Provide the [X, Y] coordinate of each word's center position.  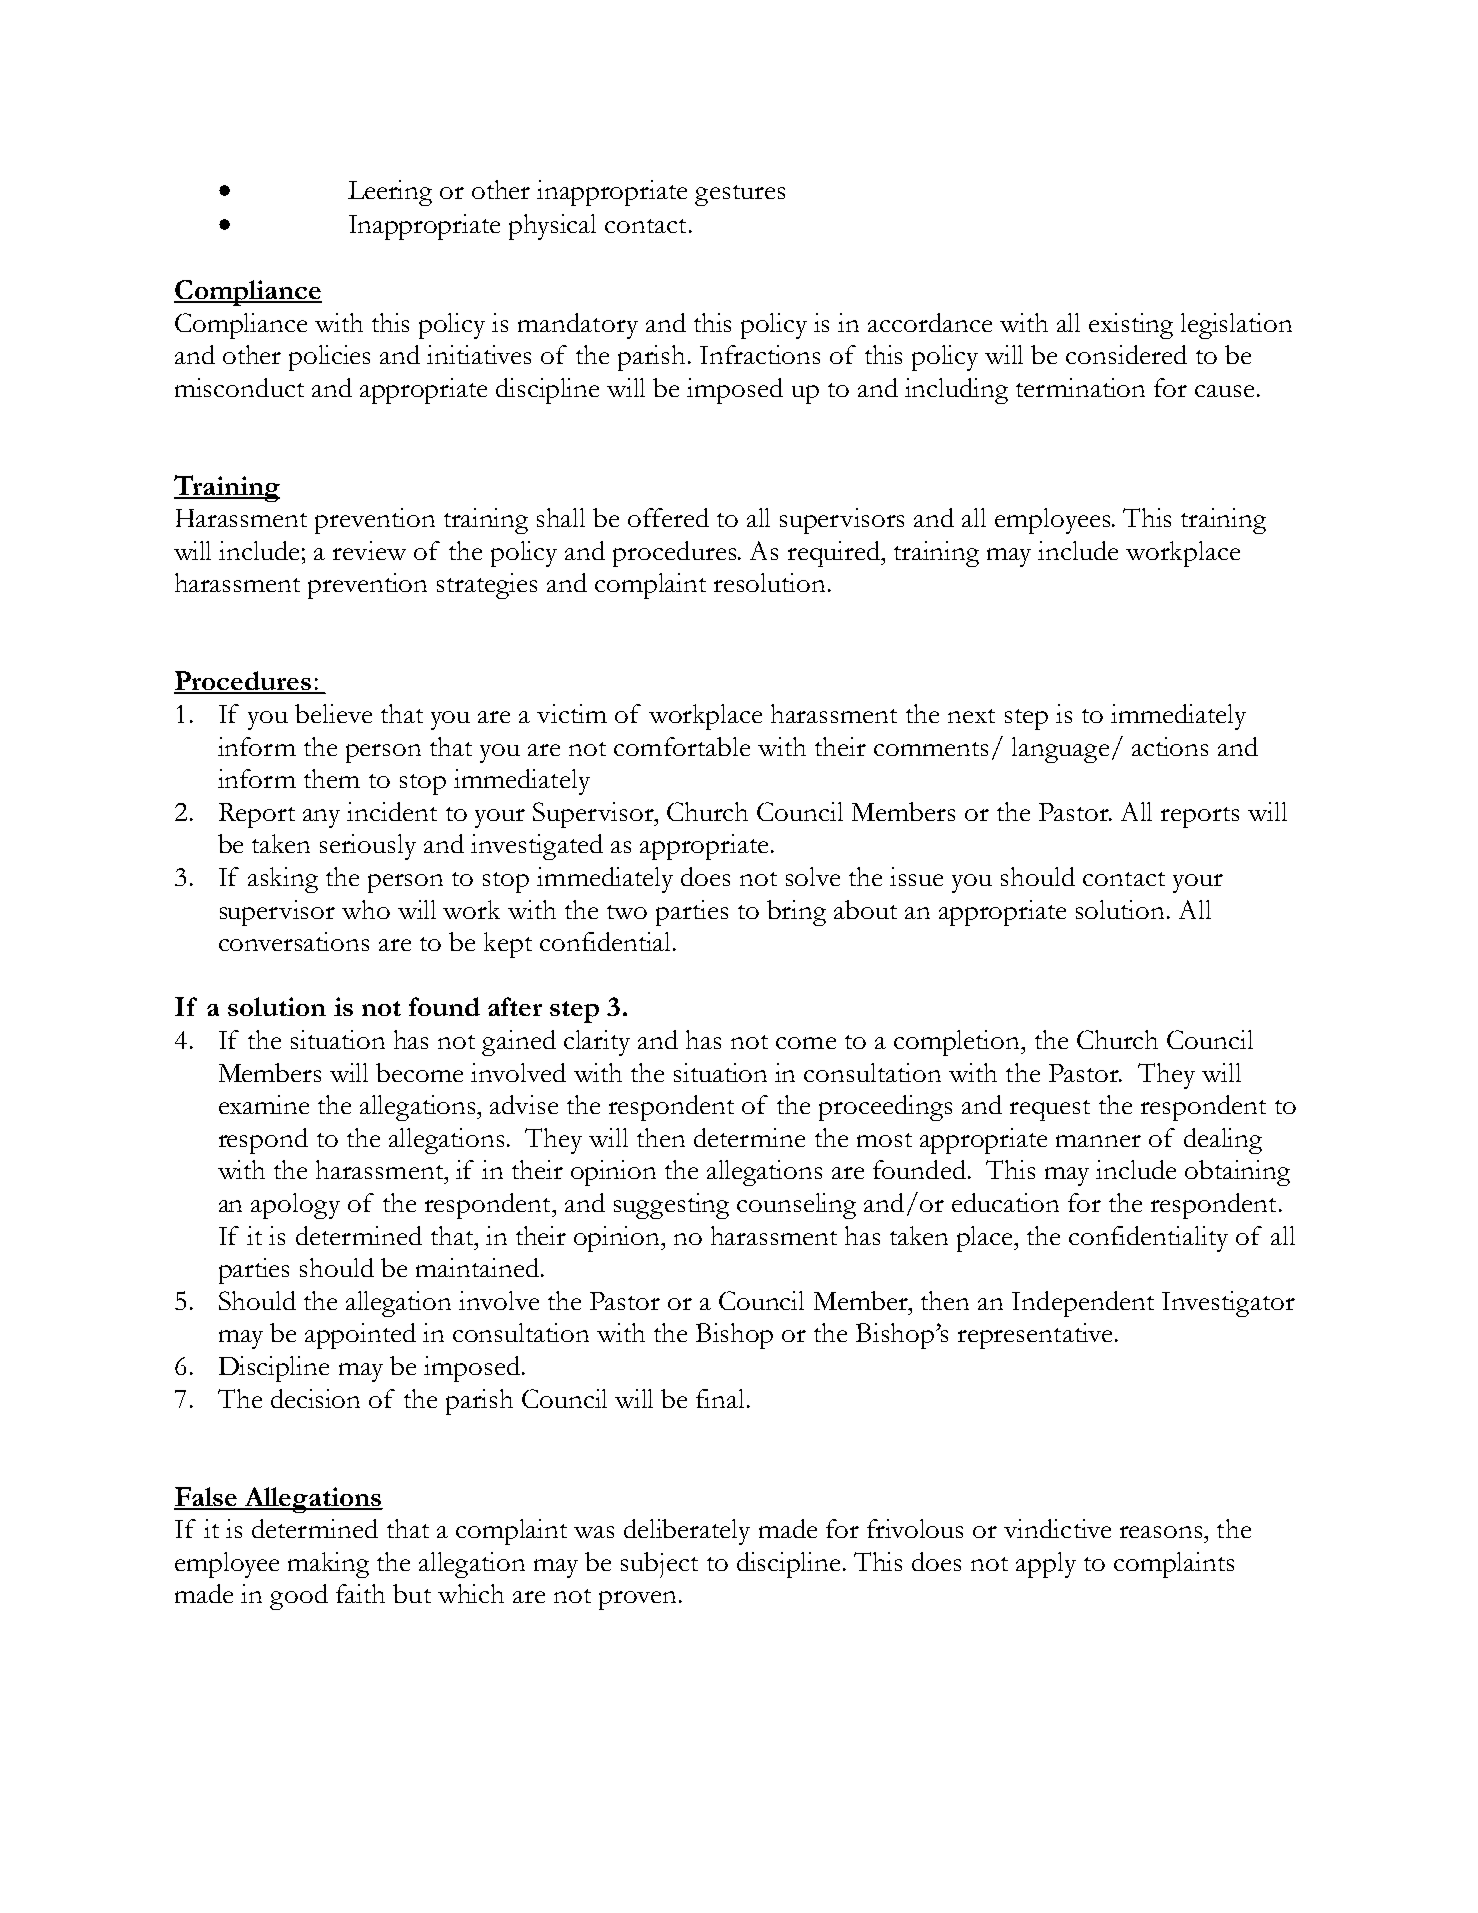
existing [1131, 326]
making [328, 1565]
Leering [390, 193]
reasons [1162, 1532]
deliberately [687, 1532]
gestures [740, 195]
